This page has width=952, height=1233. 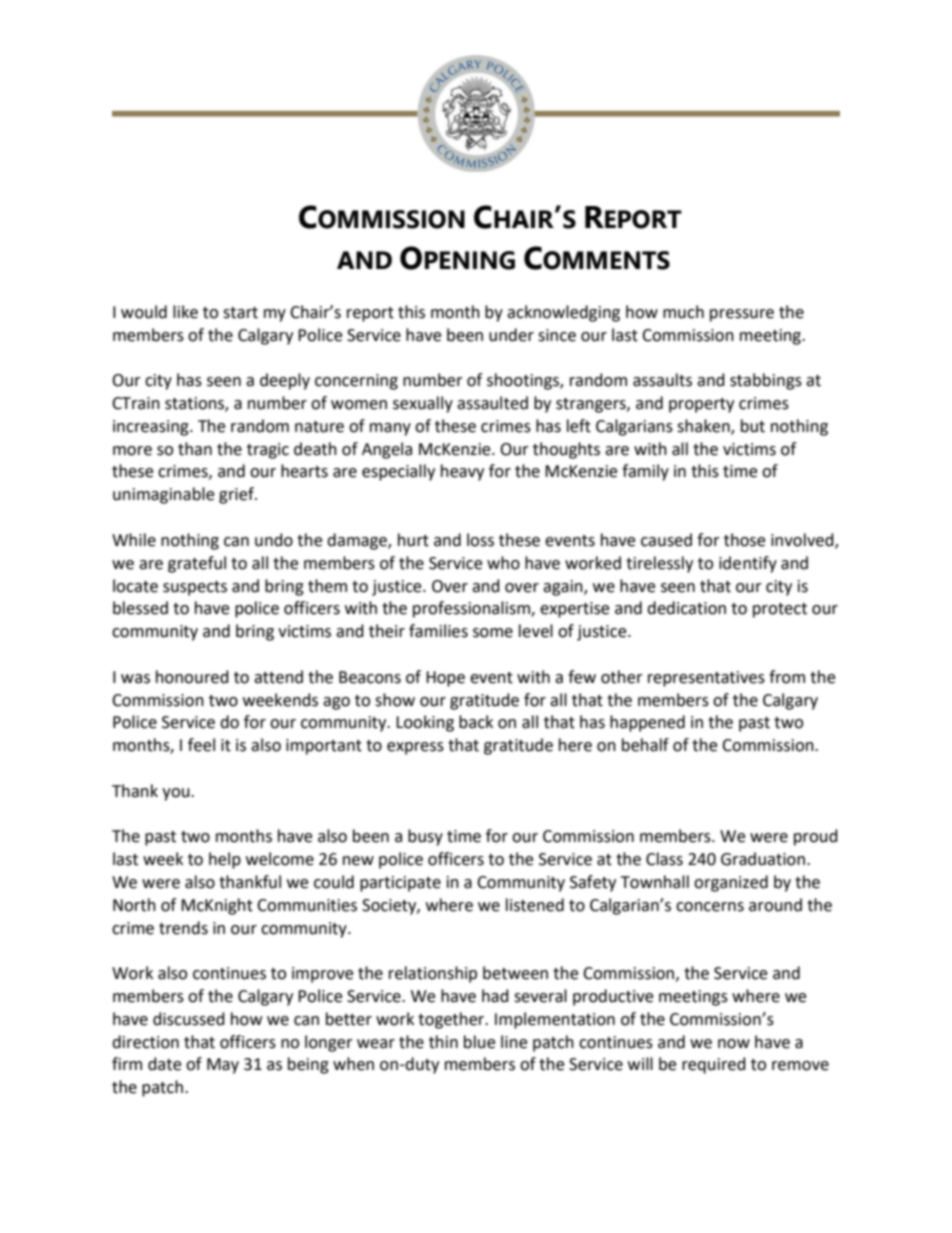 I want to click on honoured, so click(x=192, y=677).
